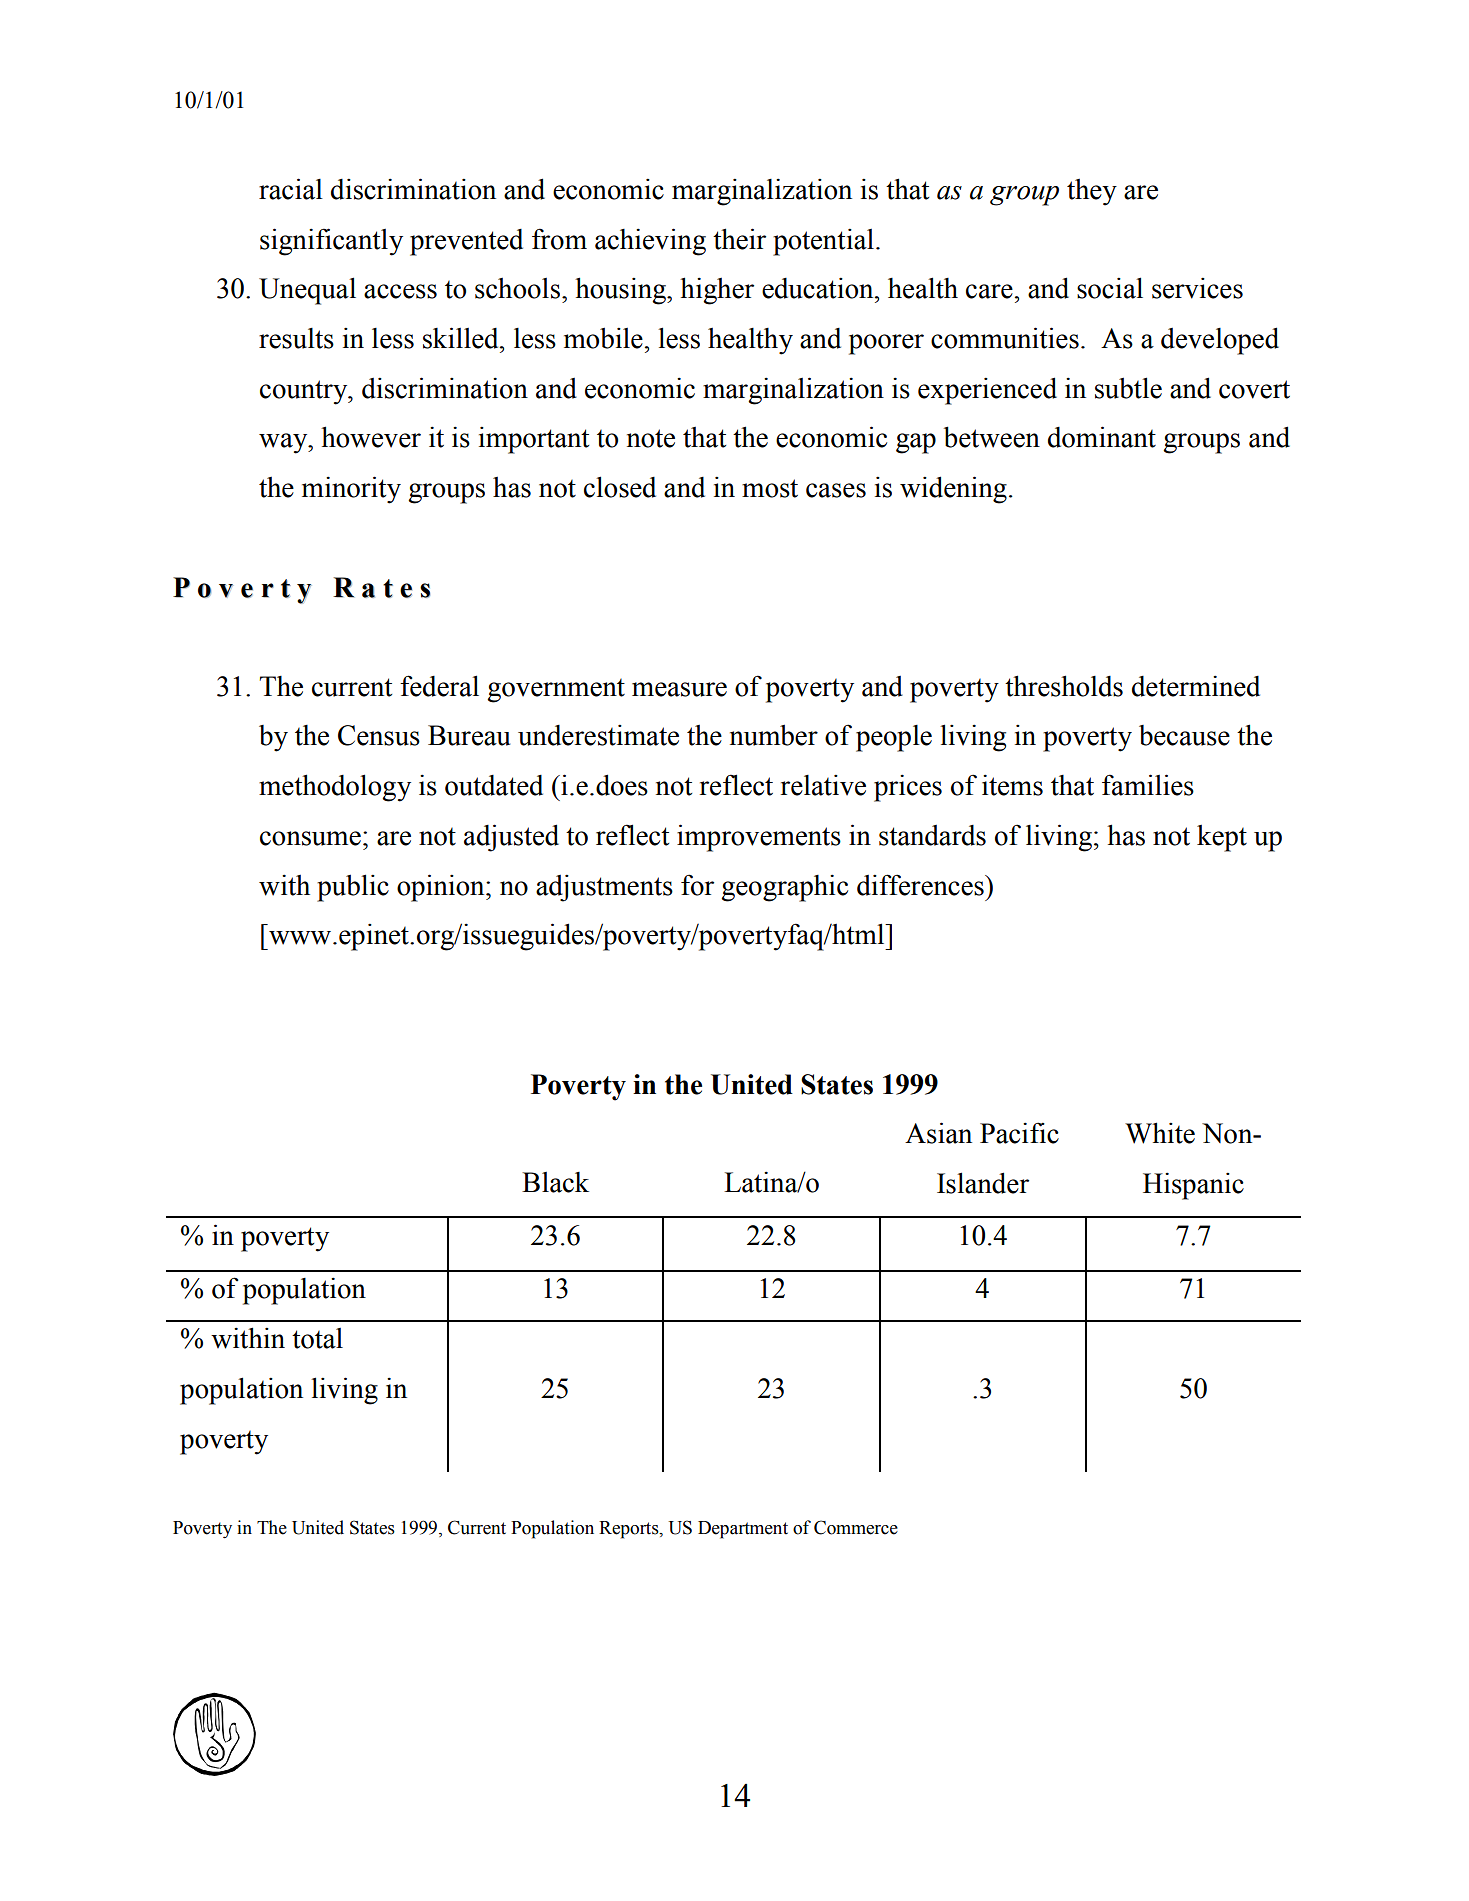 The width and height of the image is (1469, 1901). What do you see at coordinates (938, 1133) in the image?
I see `Asian` at bounding box center [938, 1133].
